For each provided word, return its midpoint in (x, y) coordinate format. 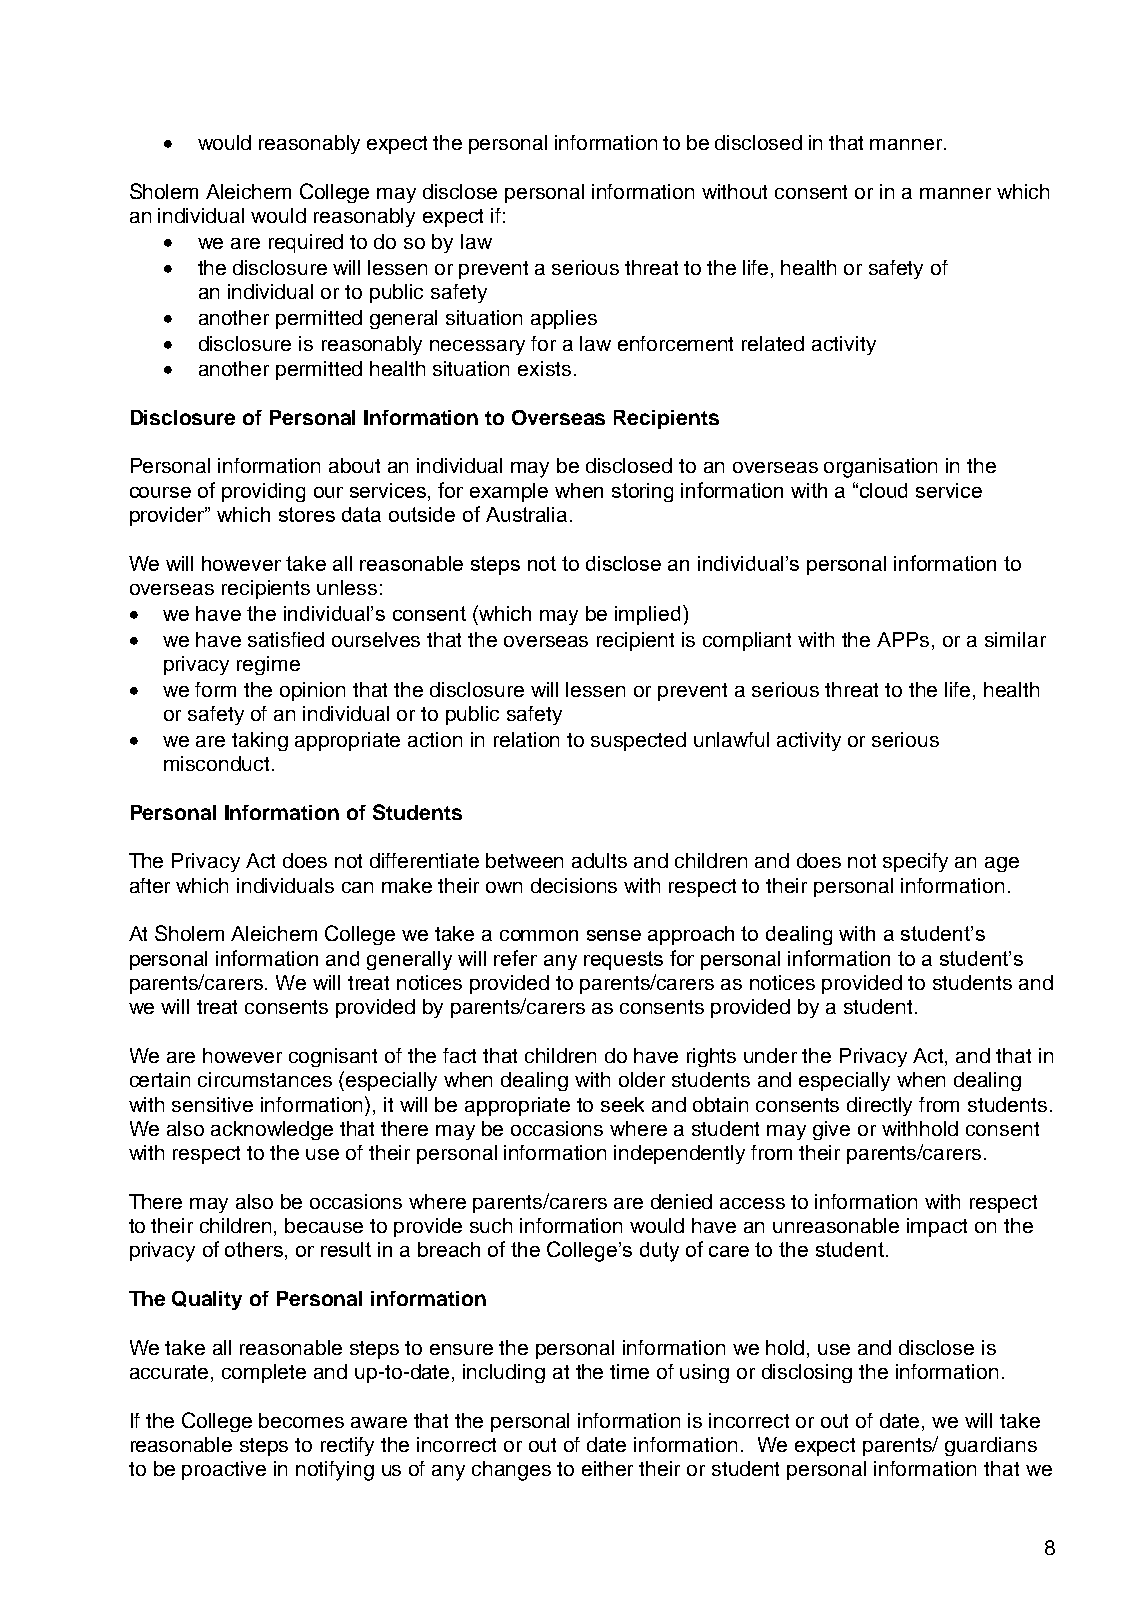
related (773, 343)
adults (599, 860)
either (607, 1468)
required (306, 243)
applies (564, 319)
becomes (301, 1420)
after (150, 885)
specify (915, 862)
